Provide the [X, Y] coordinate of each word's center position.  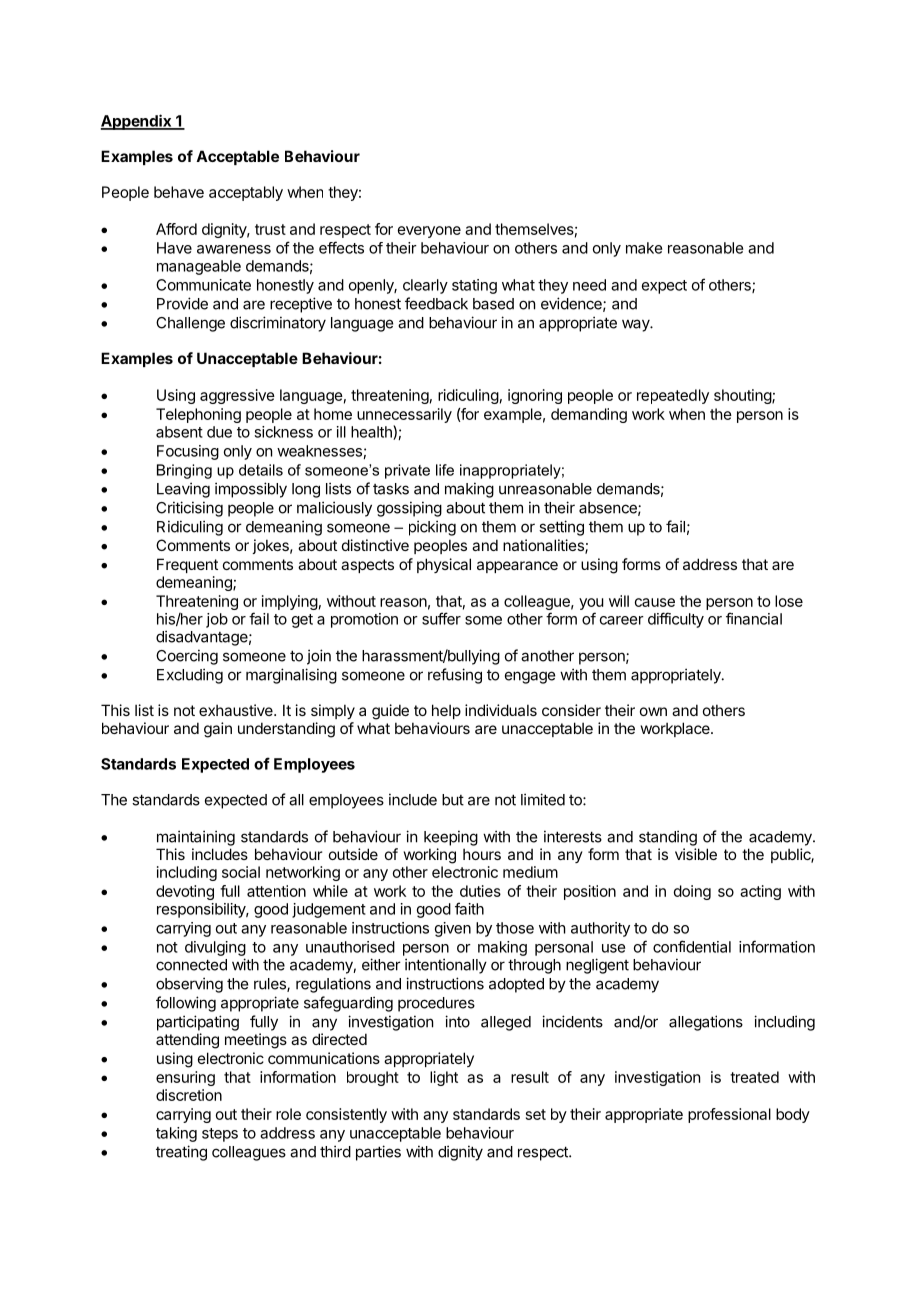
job [217, 620]
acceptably [246, 193]
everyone [429, 232]
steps [220, 1135]
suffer [441, 618]
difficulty [676, 620]
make [644, 248]
